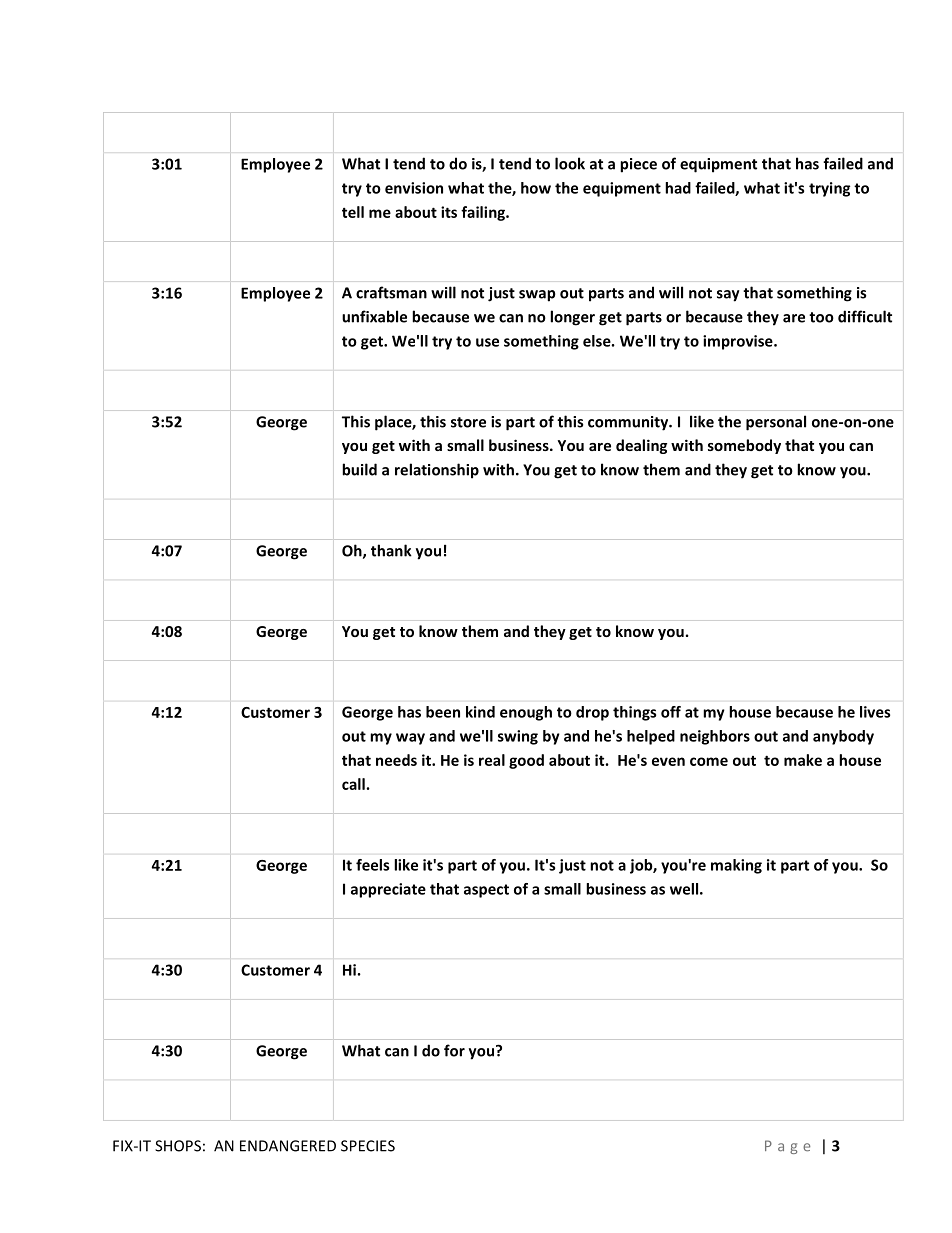 The width and height of the document is (952, 1233). I want to click on look, so click(570, 163).
